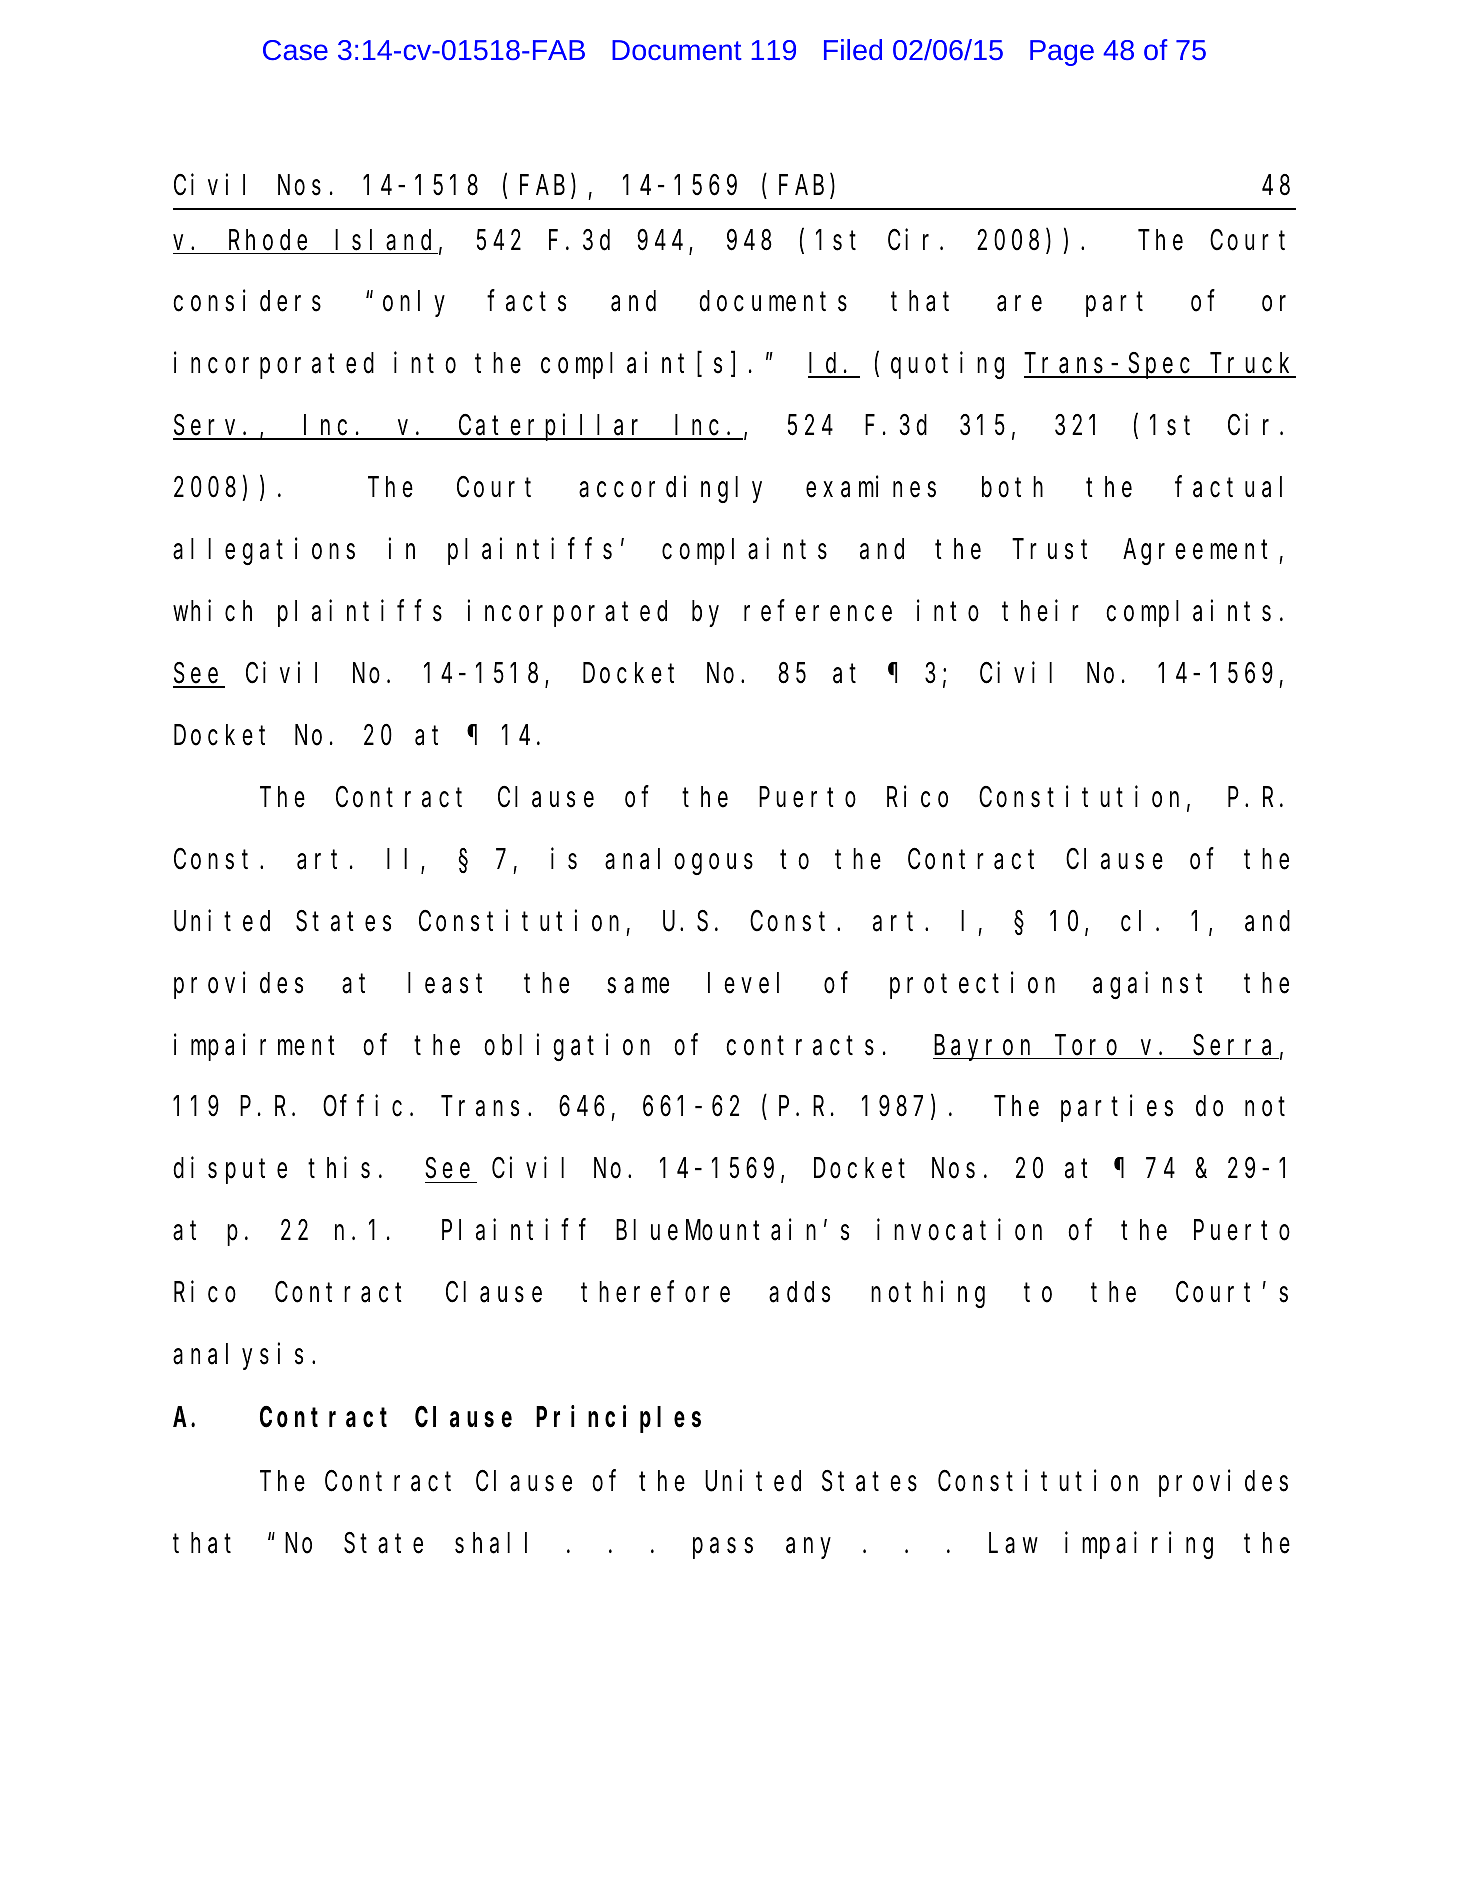 This screenshot has width=1469, height=1901. Describe the element at coordinates (1062, 53) in the screenshot. I see `Page` at that location.
